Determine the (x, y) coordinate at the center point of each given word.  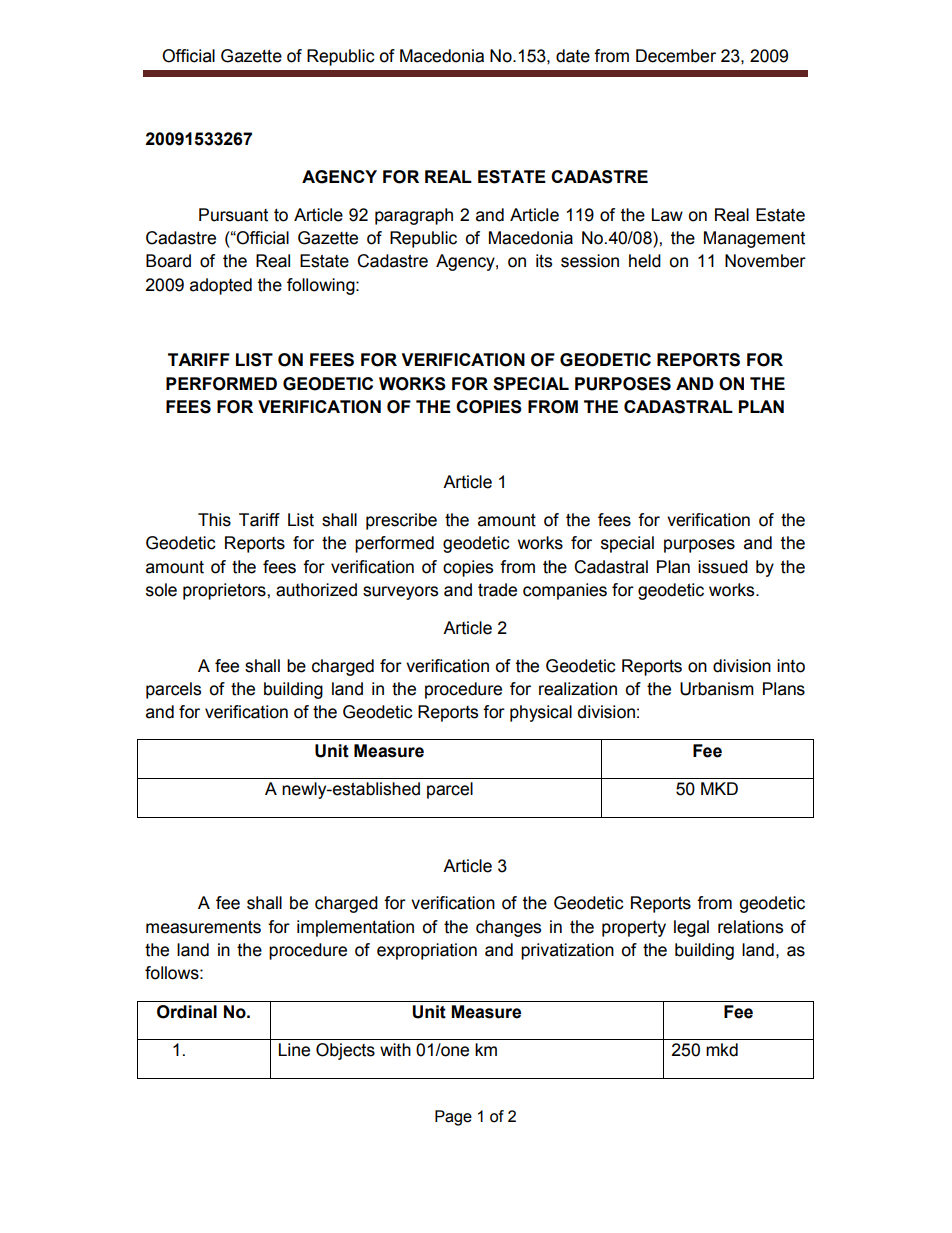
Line (294, 1050)
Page (453, 1118)
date (573, 56)
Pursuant (233, 215)
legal (691, 928)
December (676, 56)
